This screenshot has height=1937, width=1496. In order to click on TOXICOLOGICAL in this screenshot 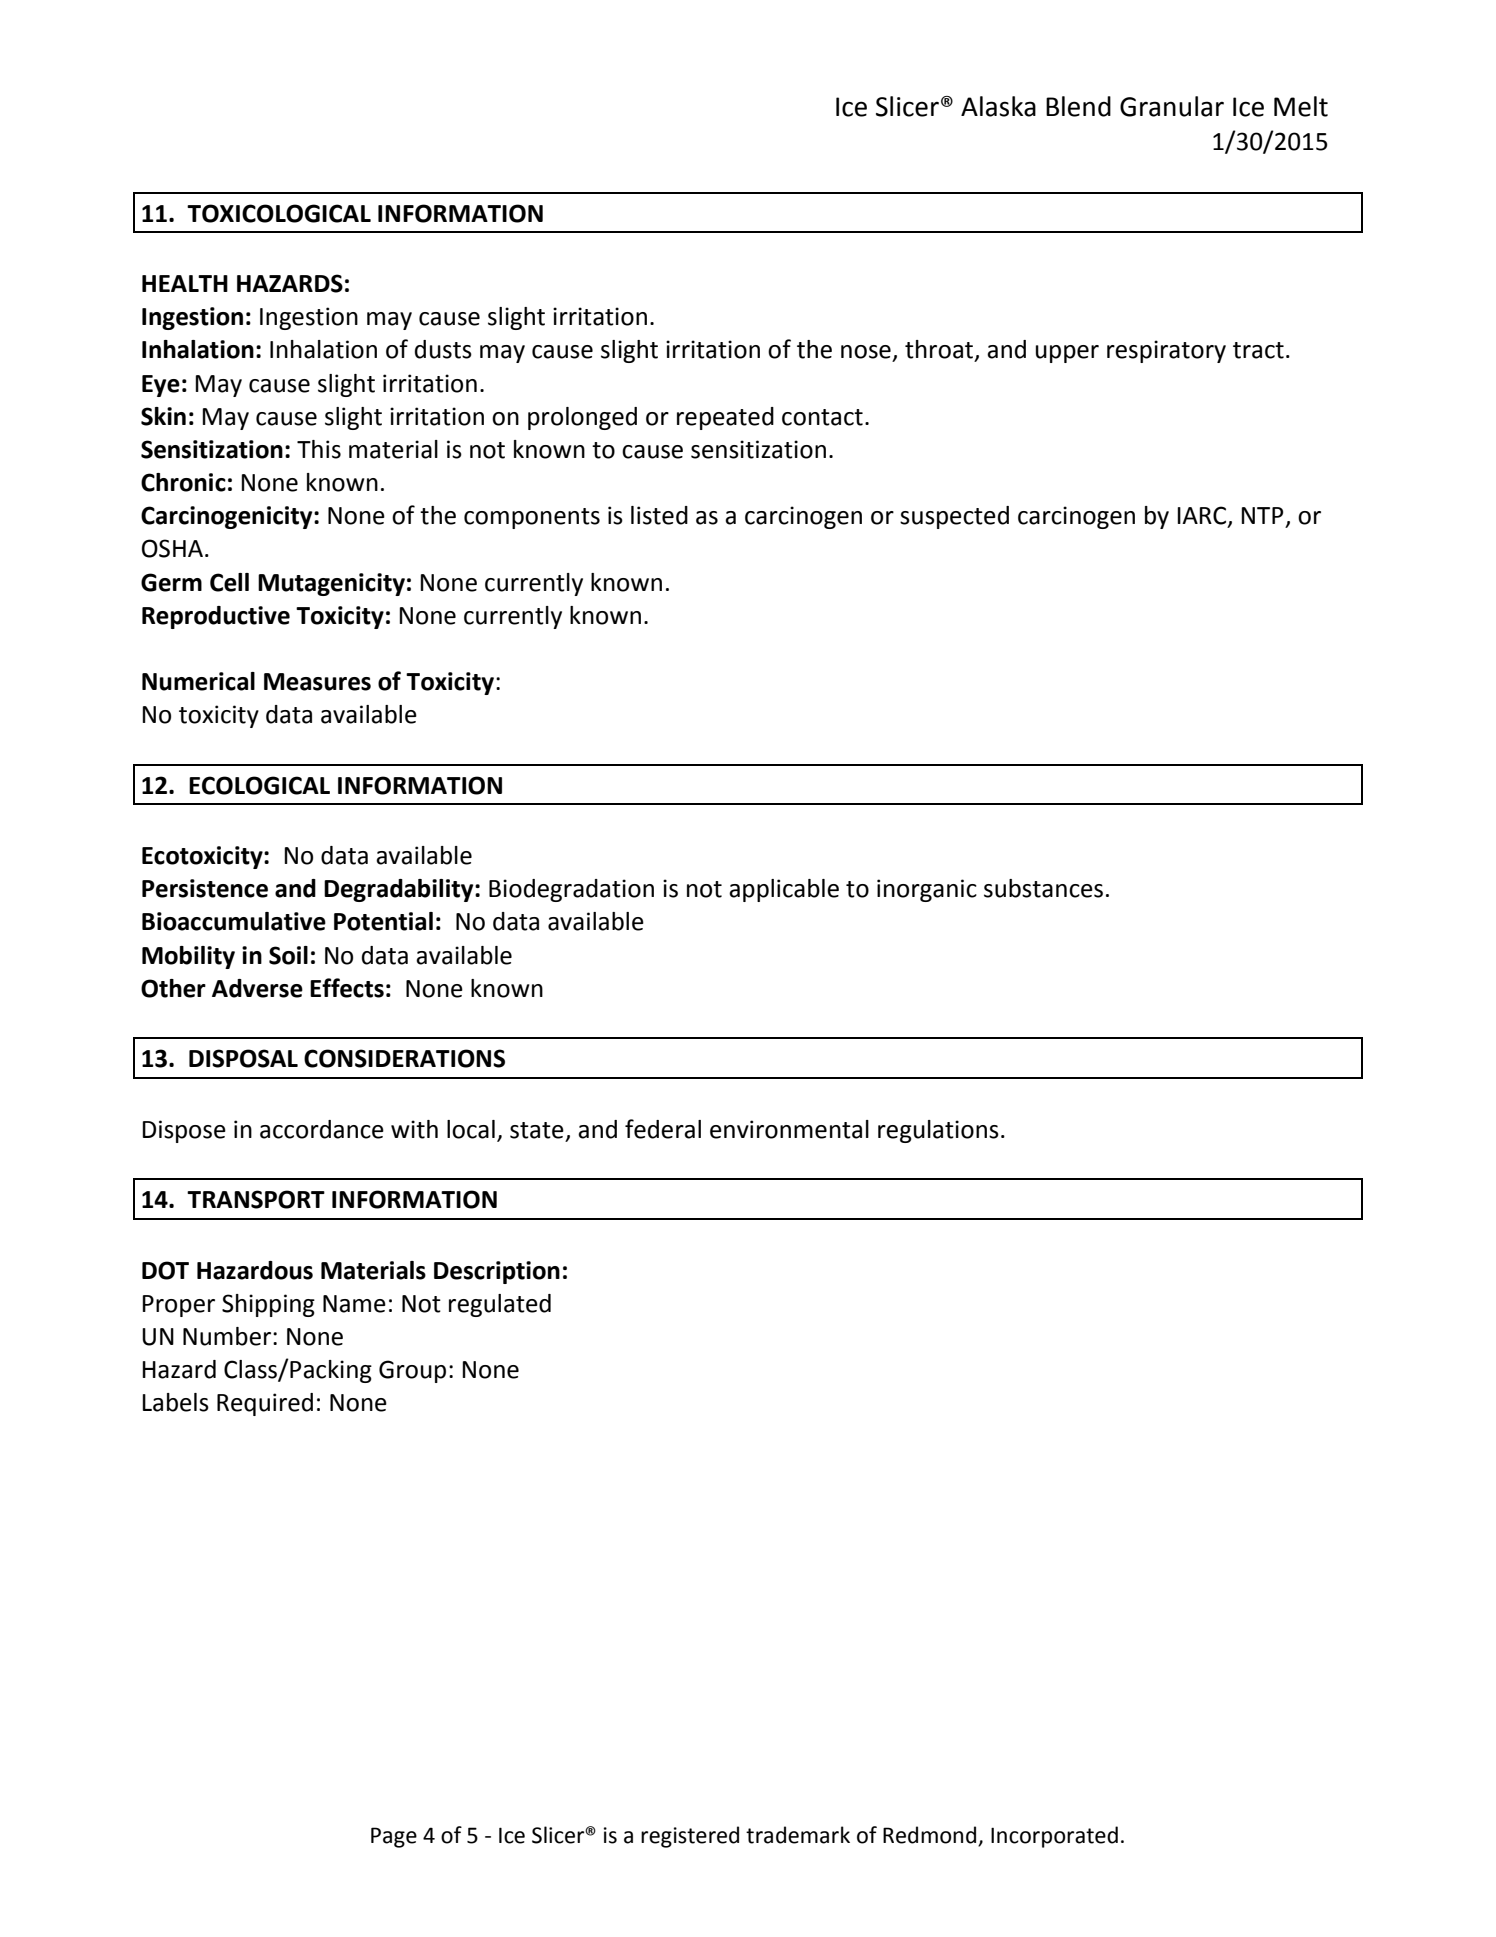, I will do `click(279, 213)`.
